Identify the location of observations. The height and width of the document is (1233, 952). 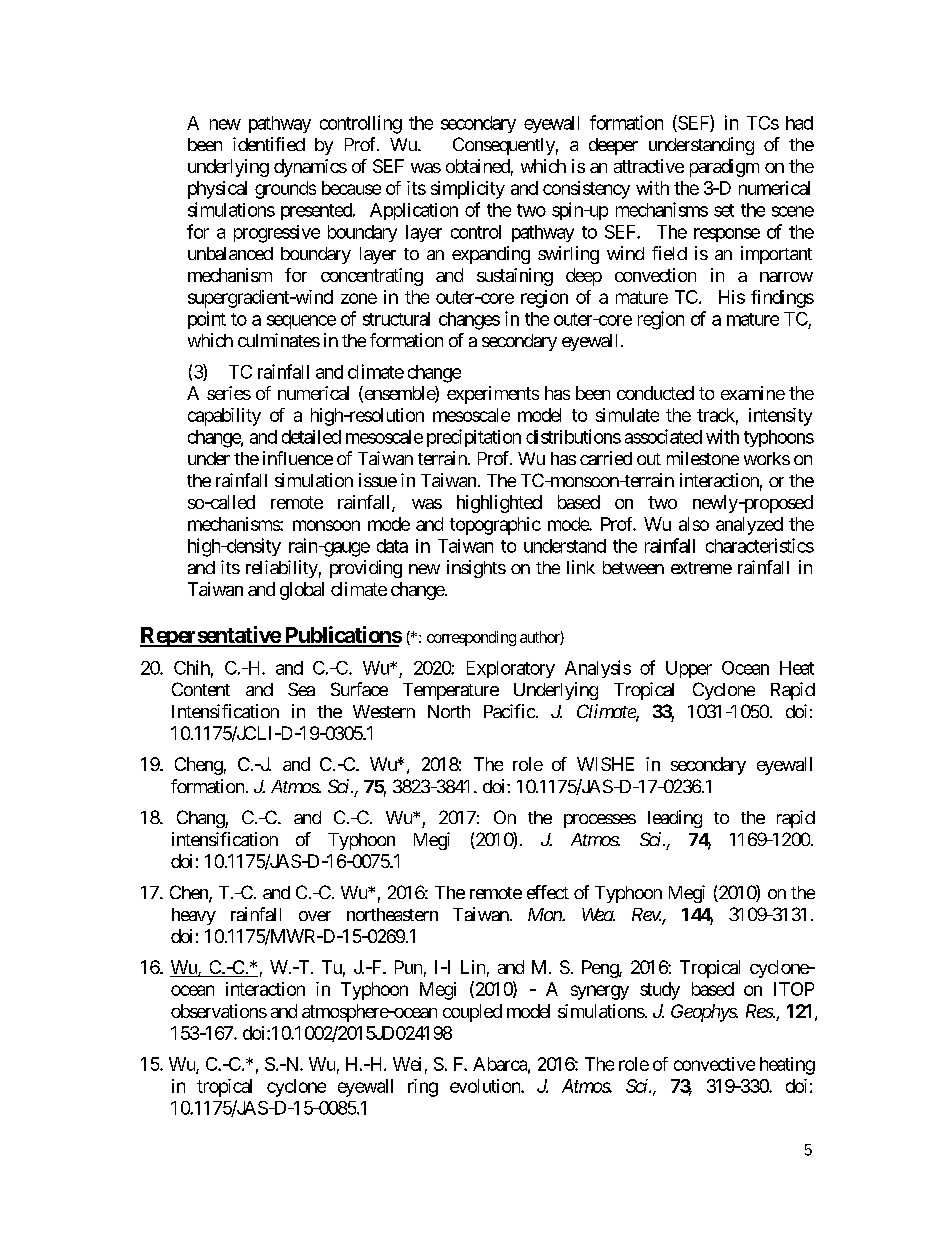
(219, 1011).
